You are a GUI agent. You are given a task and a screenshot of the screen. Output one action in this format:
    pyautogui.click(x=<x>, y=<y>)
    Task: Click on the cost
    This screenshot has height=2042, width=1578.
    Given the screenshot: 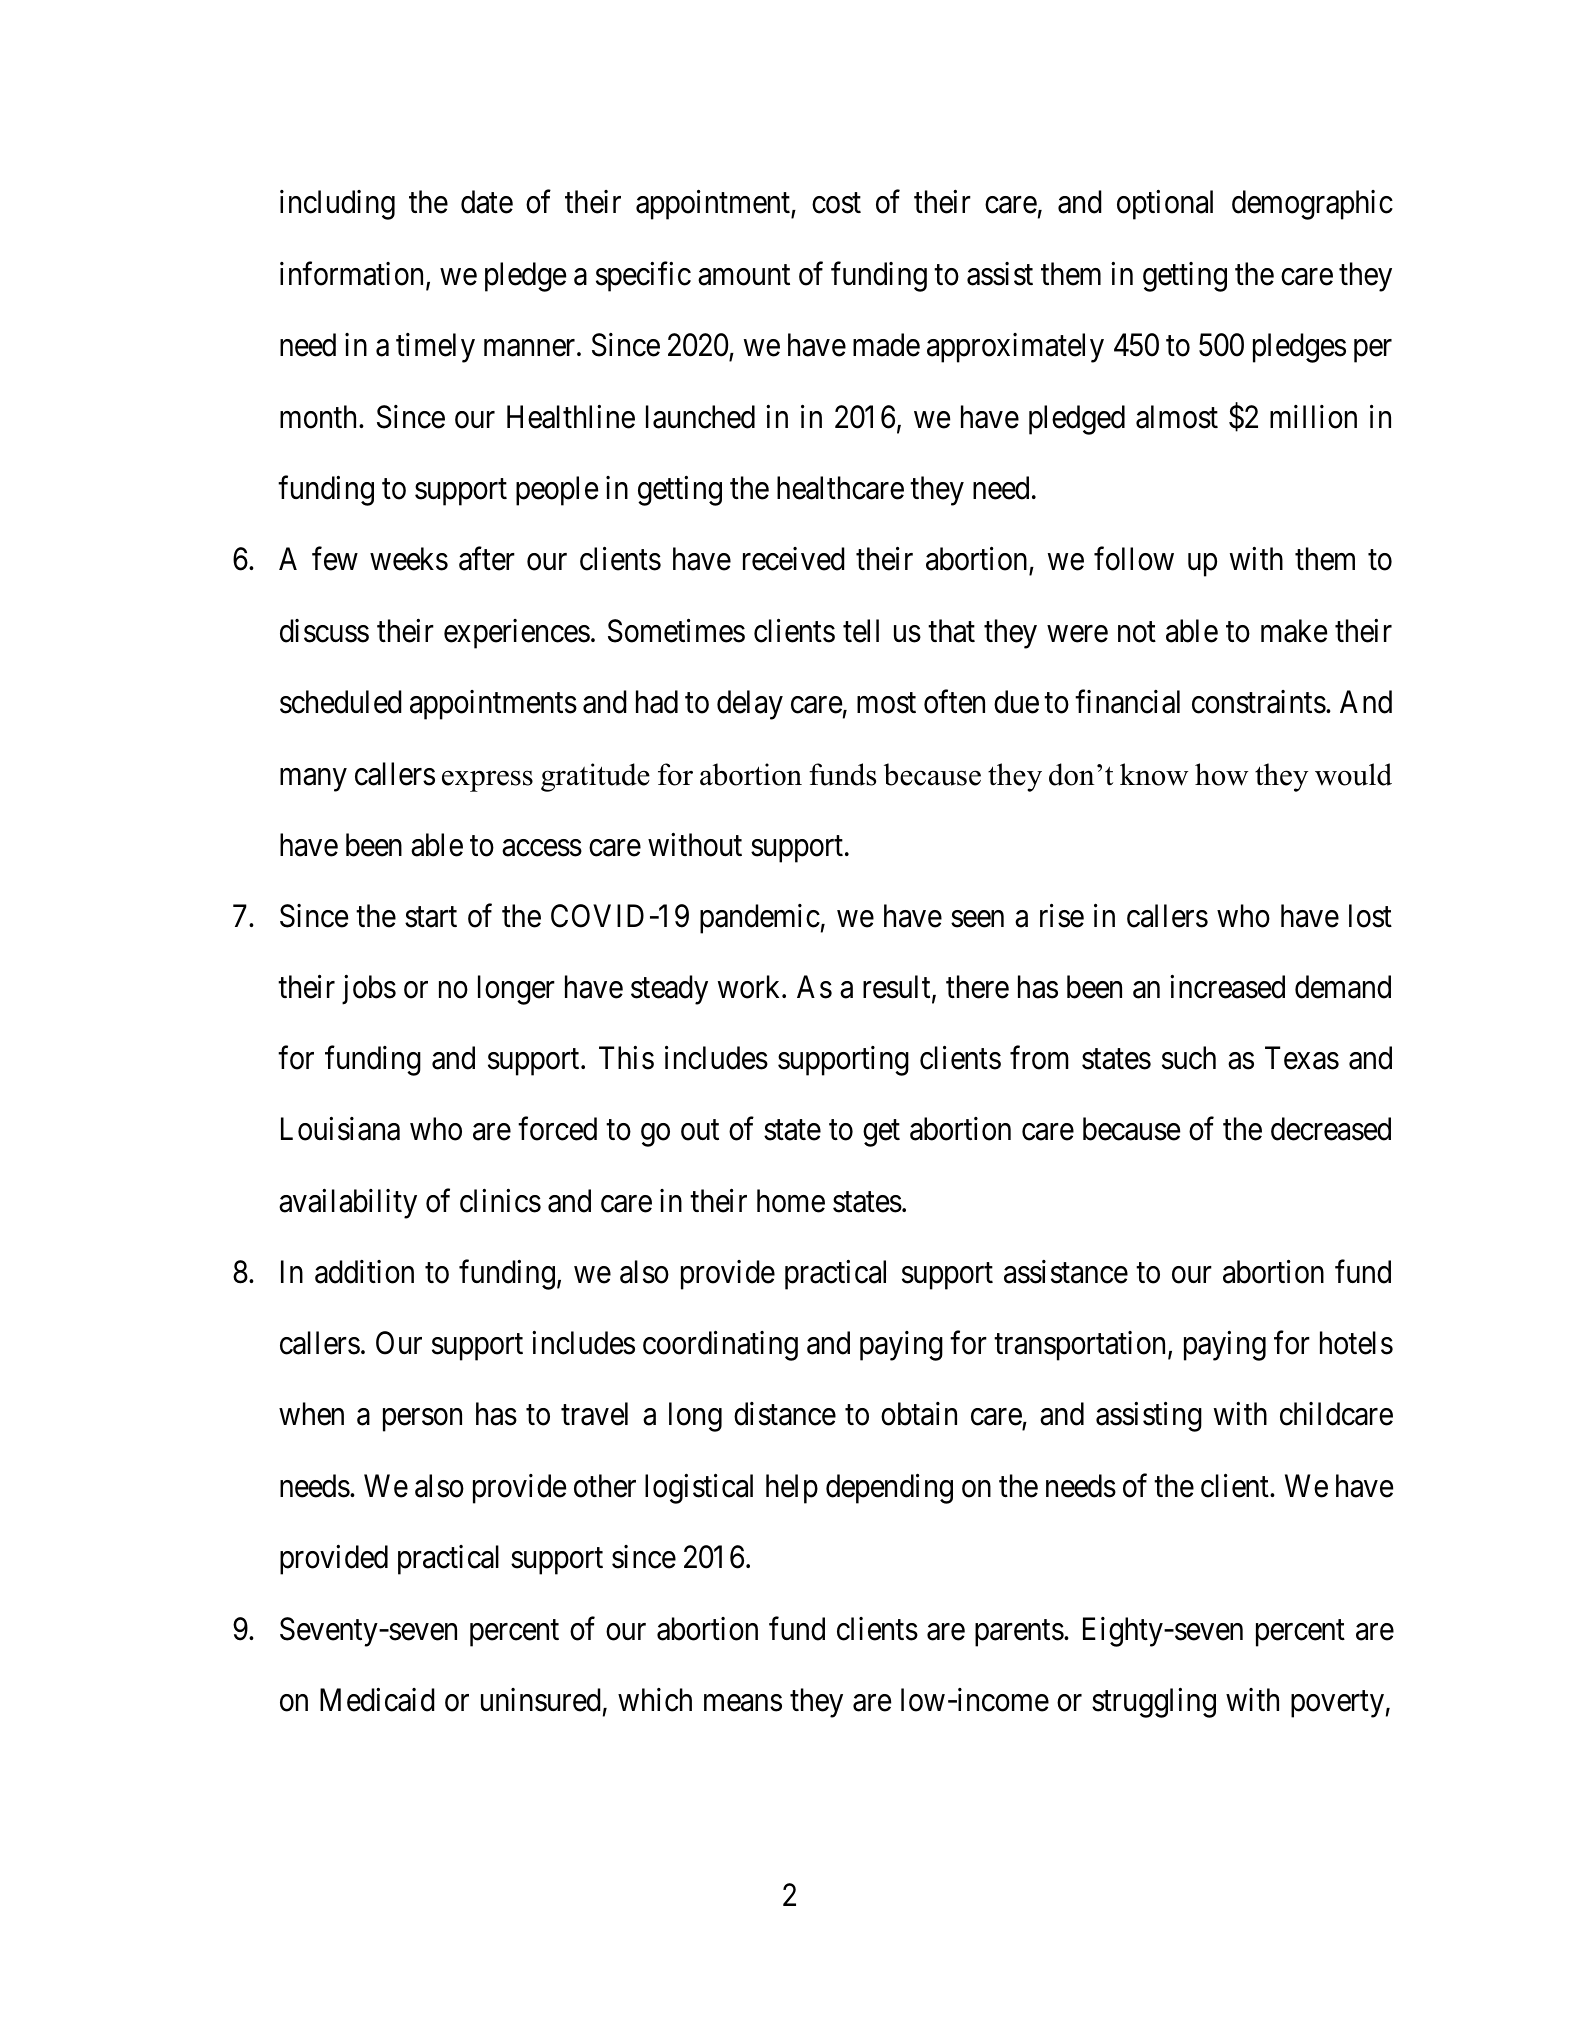 What is the action you would take?
    pyautogui.click(x=836, y=203)
